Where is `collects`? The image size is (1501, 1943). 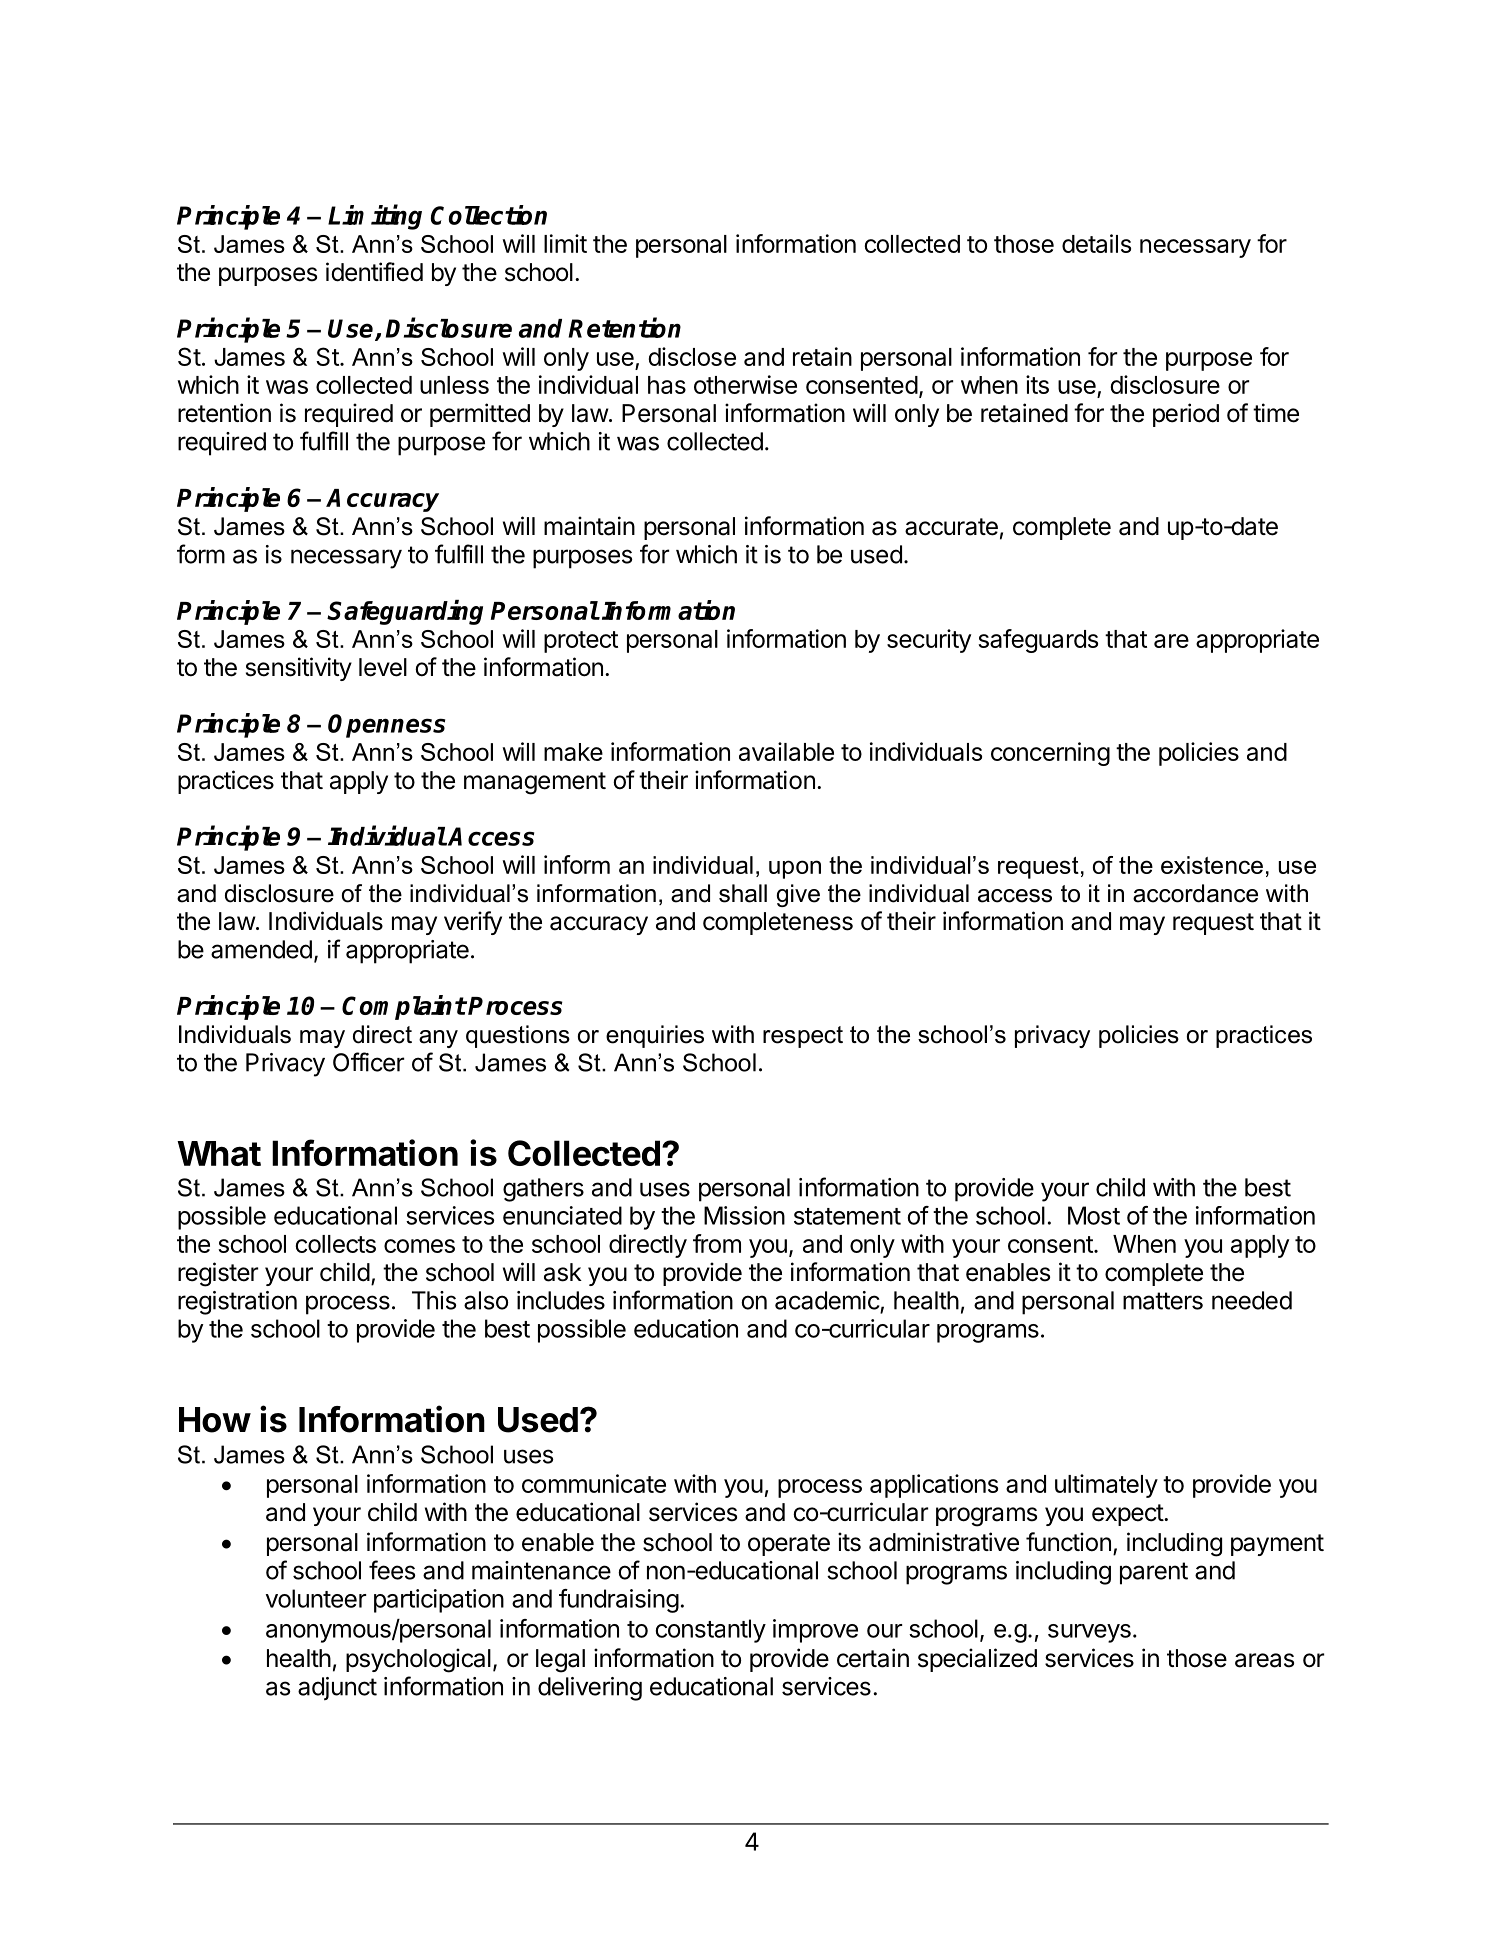 collects is located at coordinates (335, 1244).
